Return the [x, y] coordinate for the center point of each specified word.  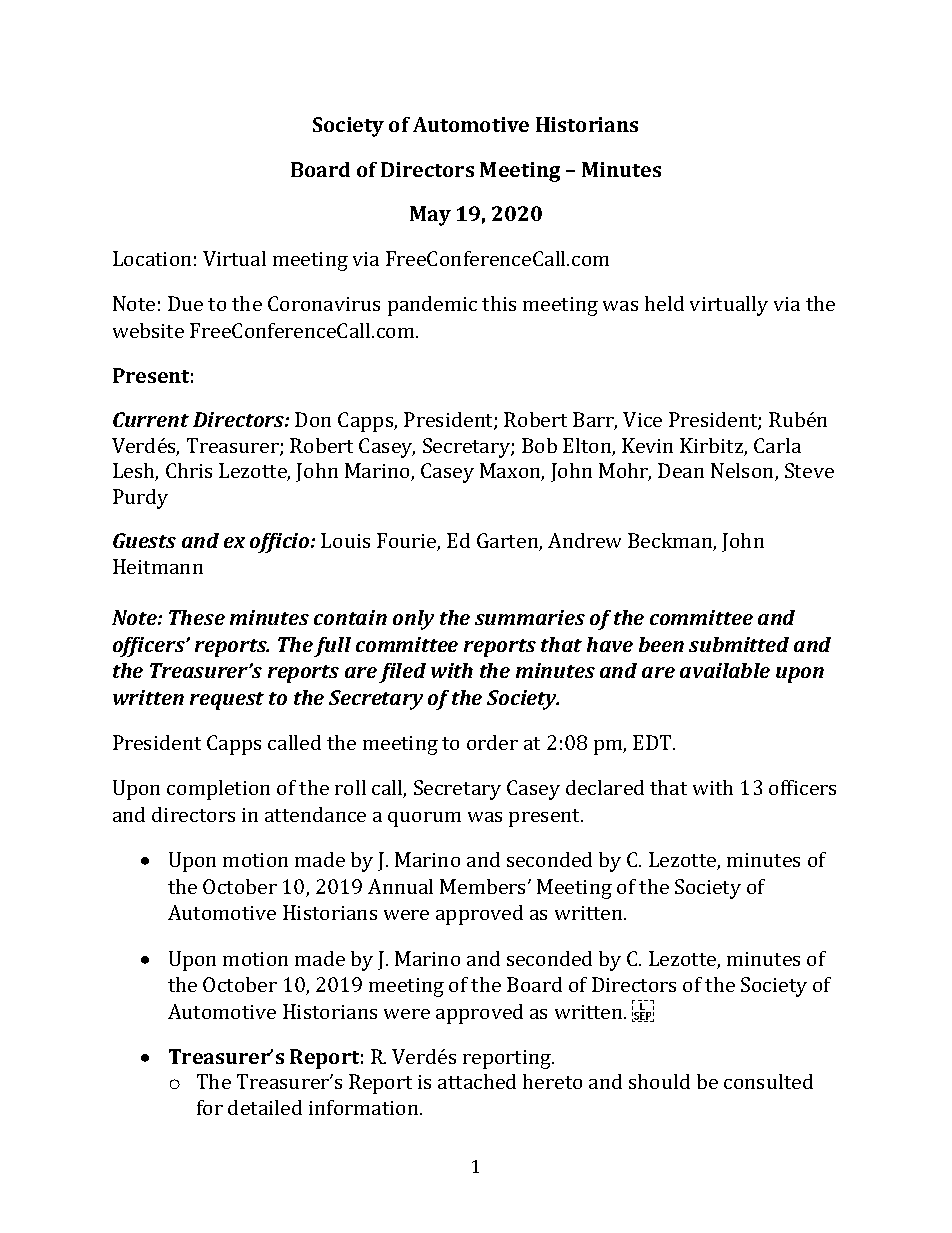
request [227, 701]
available [725, 670]
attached [477, 1081]
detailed [265, 1107]
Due [185, 303]
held [664, 303]
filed [402, 673]
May [430, 216]
